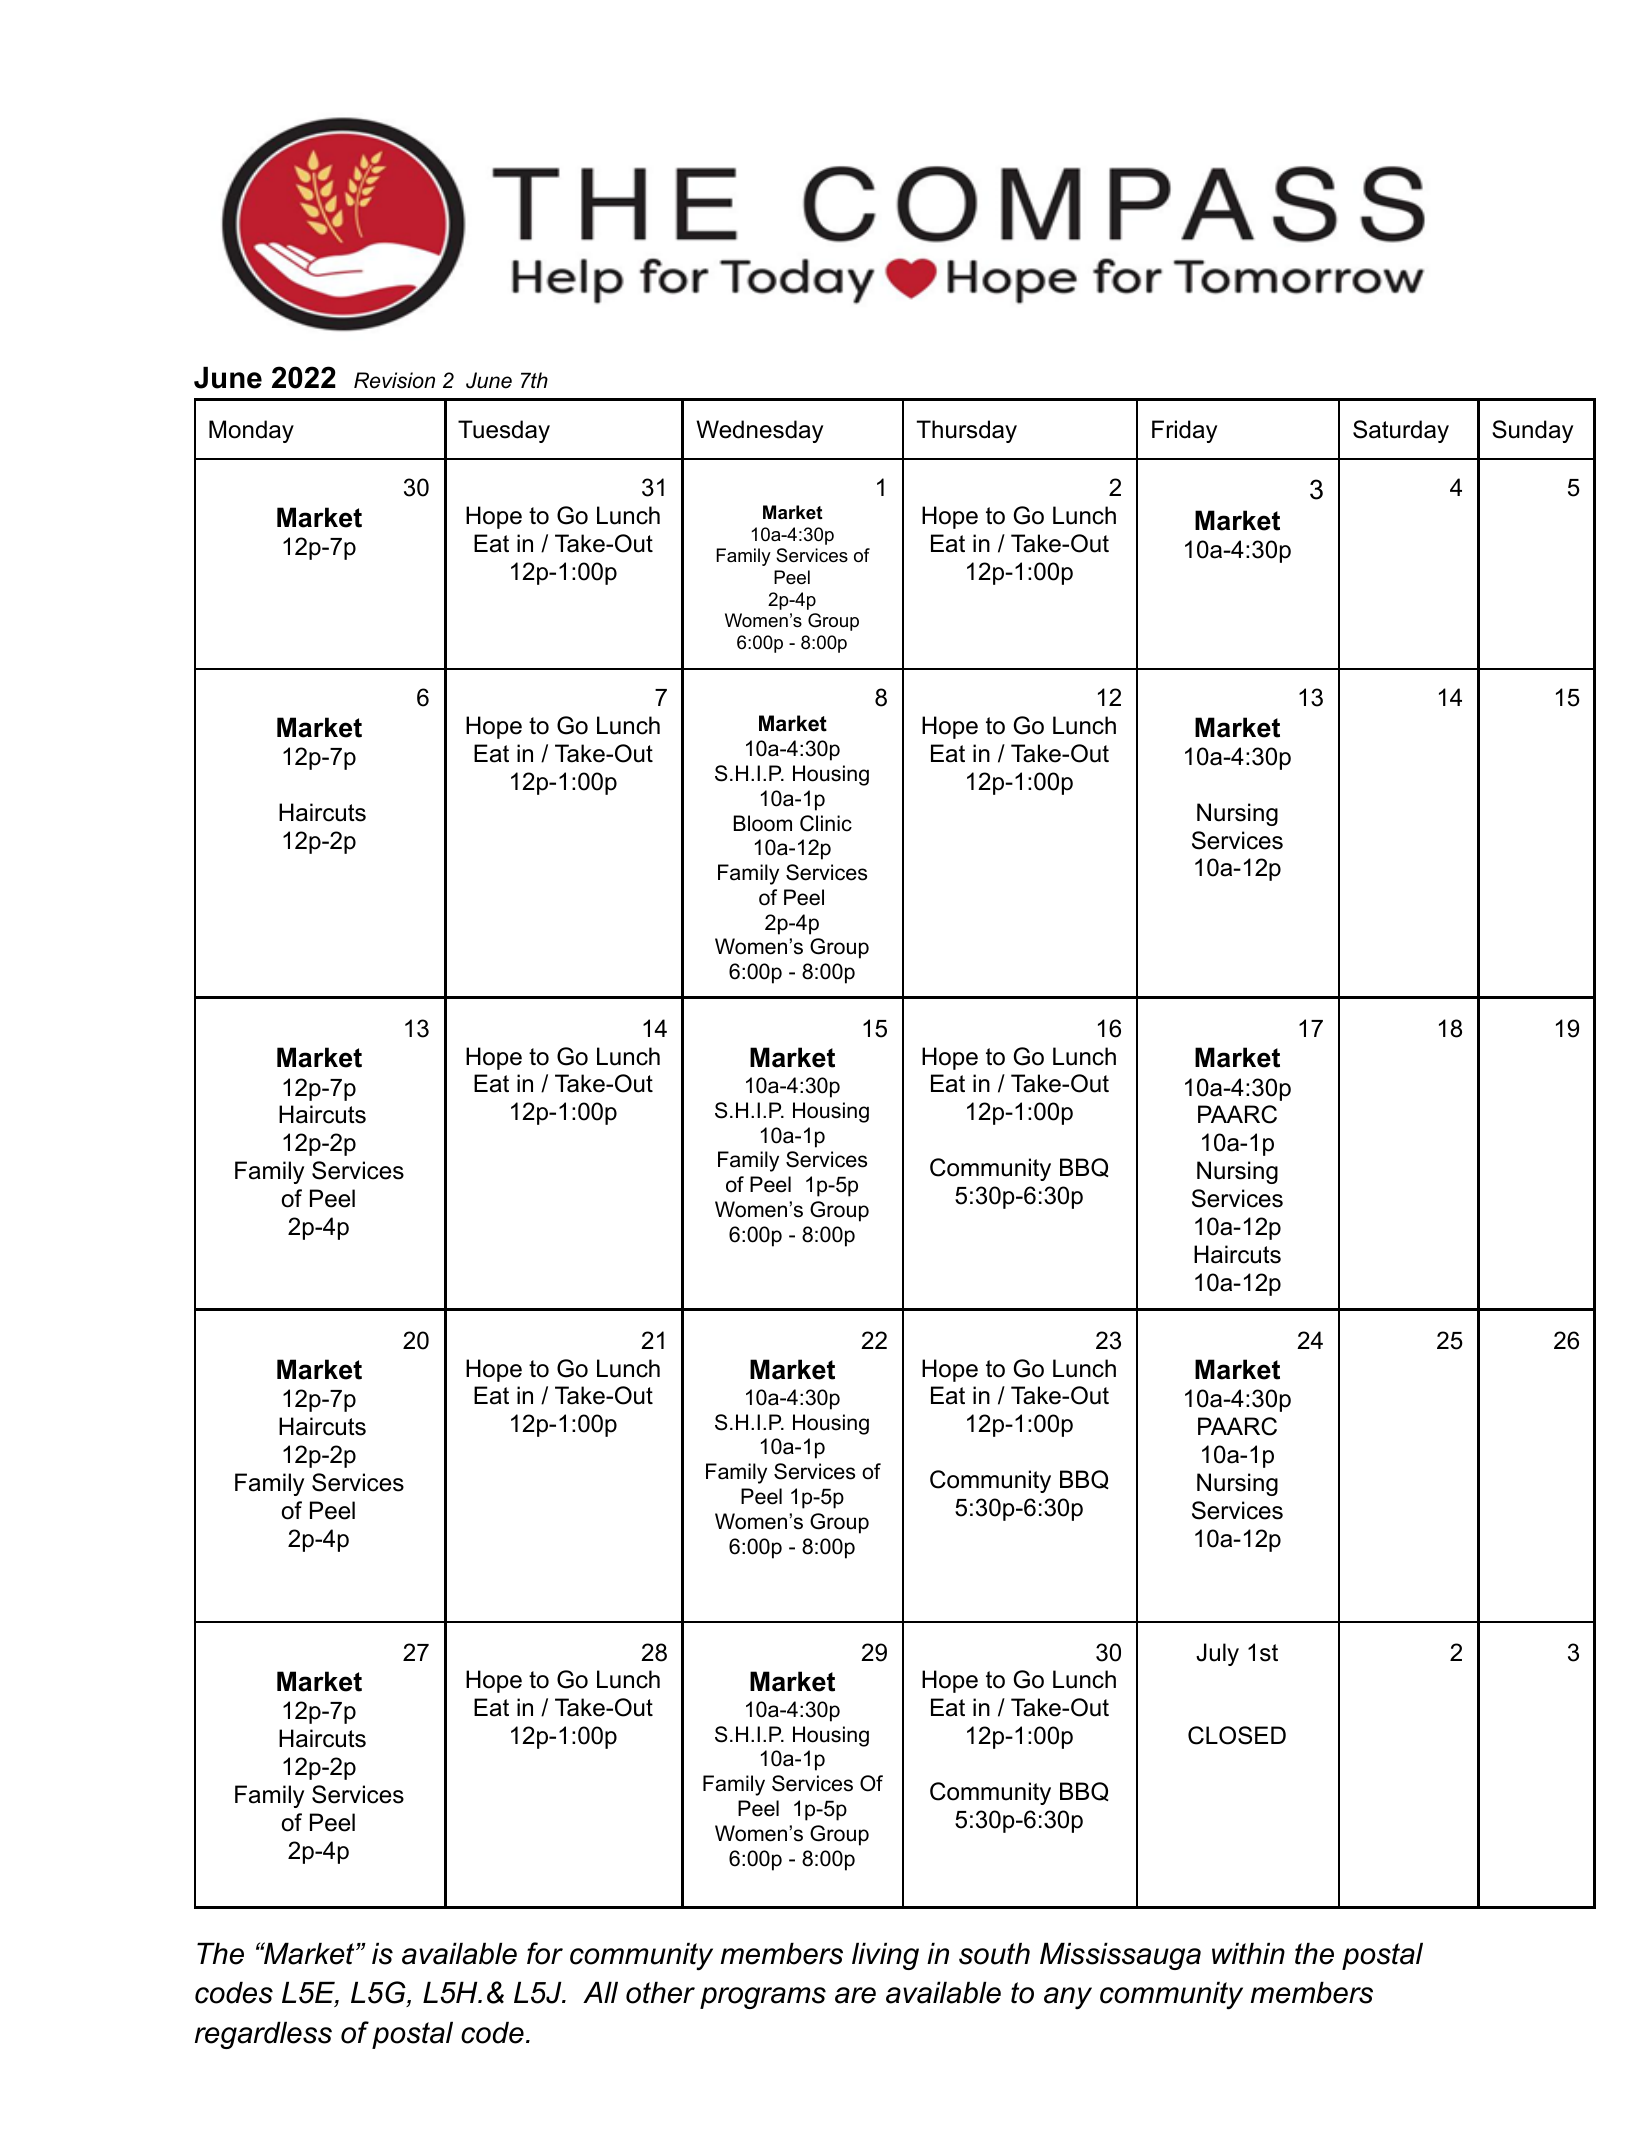 The image size is (1647, 2132). Describe the element at coordinates (763, 823) in the document. I see `Bloom` at that location.
